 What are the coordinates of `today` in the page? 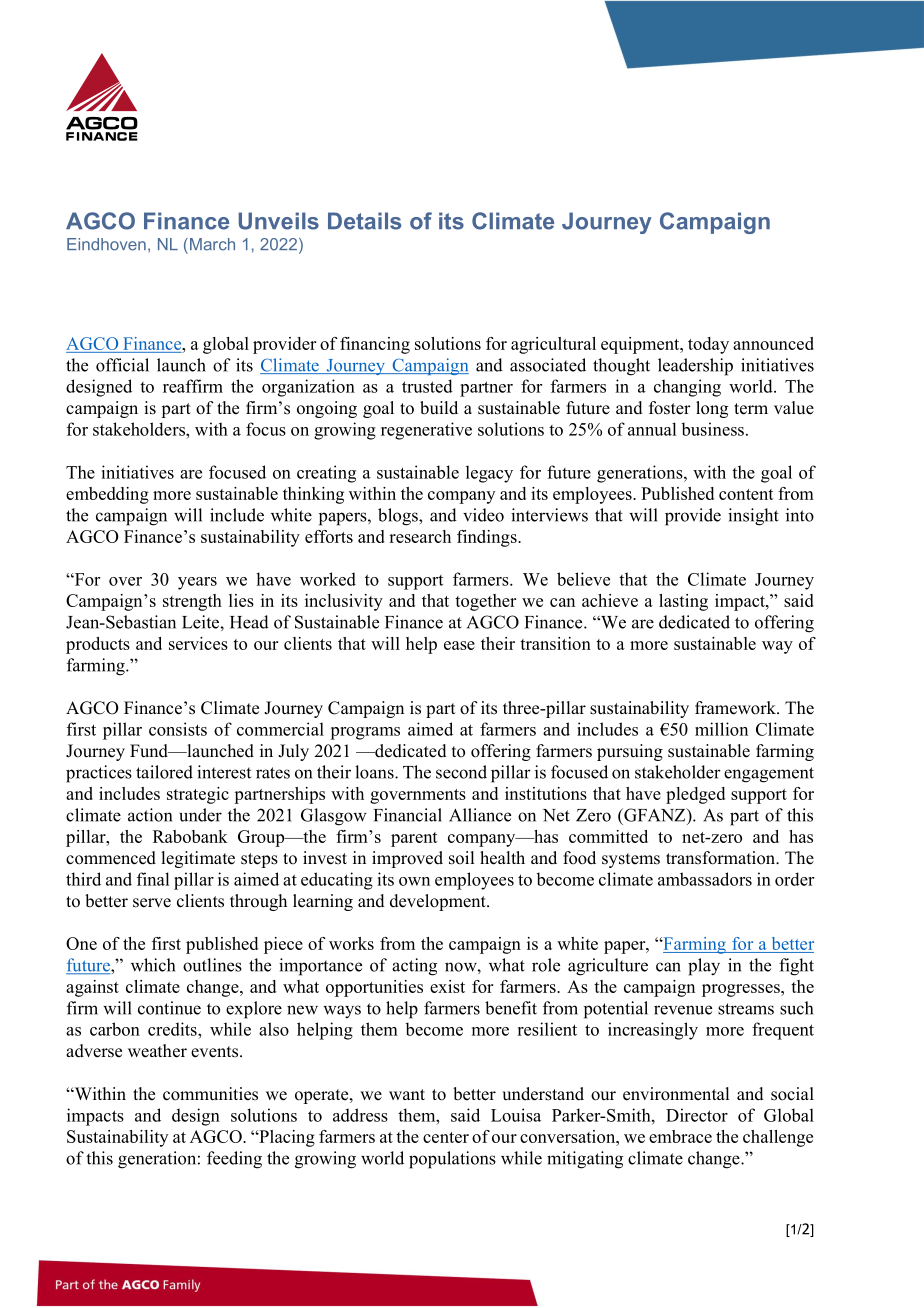 It's located at (708, 345).
